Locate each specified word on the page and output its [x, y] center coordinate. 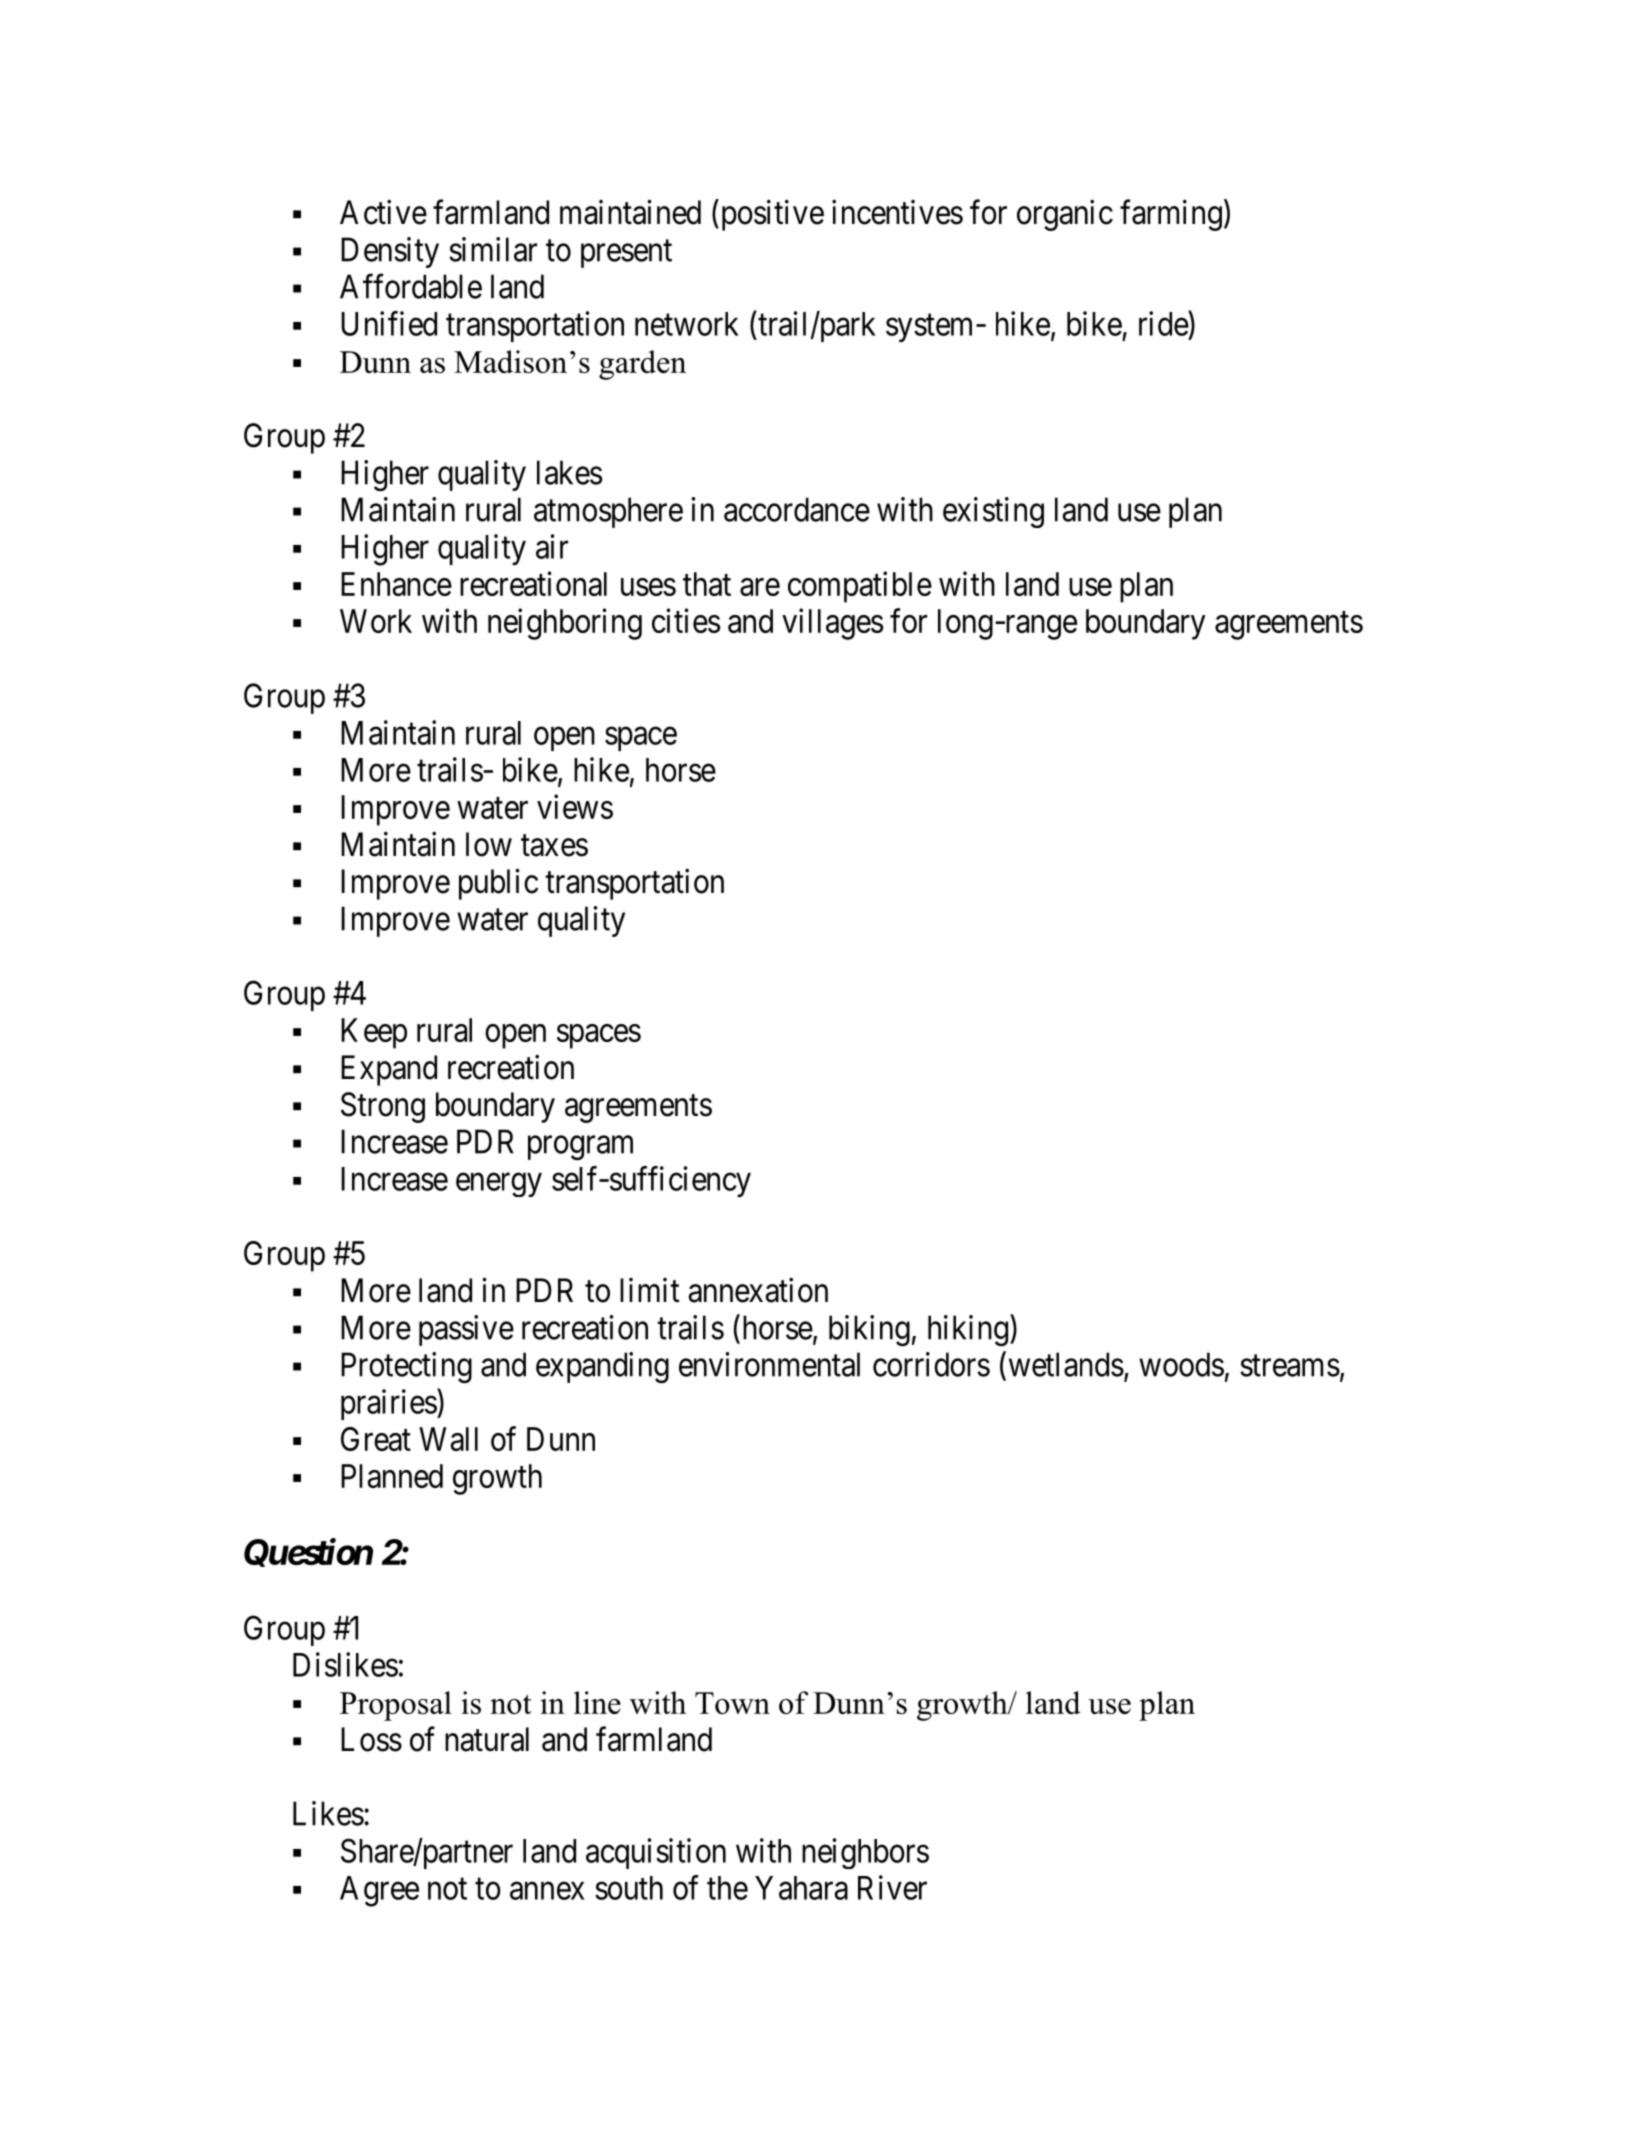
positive [771, 215]
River [892, 1887]
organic [1065, 215]
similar [493, 249]
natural [487, 1739]
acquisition [656, 1853]
